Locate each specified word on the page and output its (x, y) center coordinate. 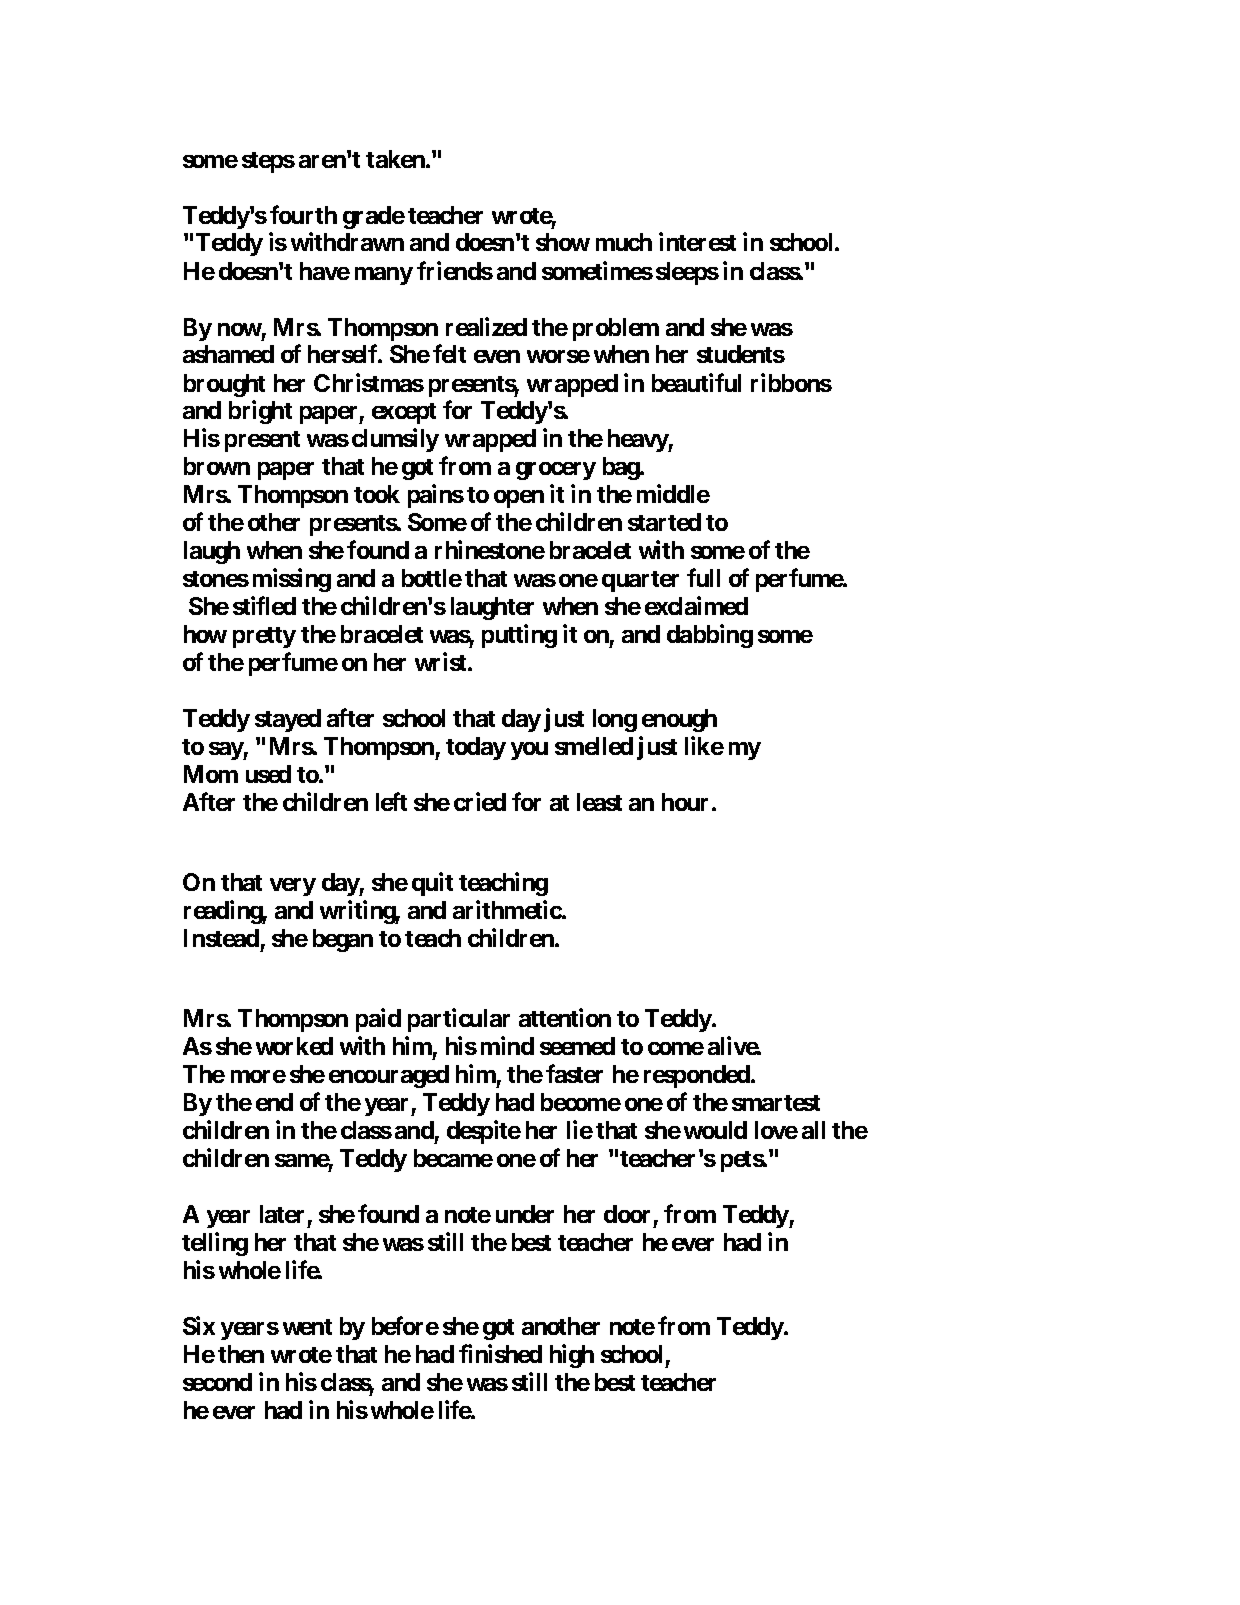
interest (697, 242)
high (572, 1356)
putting (519, 636)
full (703, 577)
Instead (221, 938)
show (563, 242)
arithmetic (508, 909)
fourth (303, 214)
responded (698, 1076)
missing (292, 580)
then (241, 1354)
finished (500, 1353)
